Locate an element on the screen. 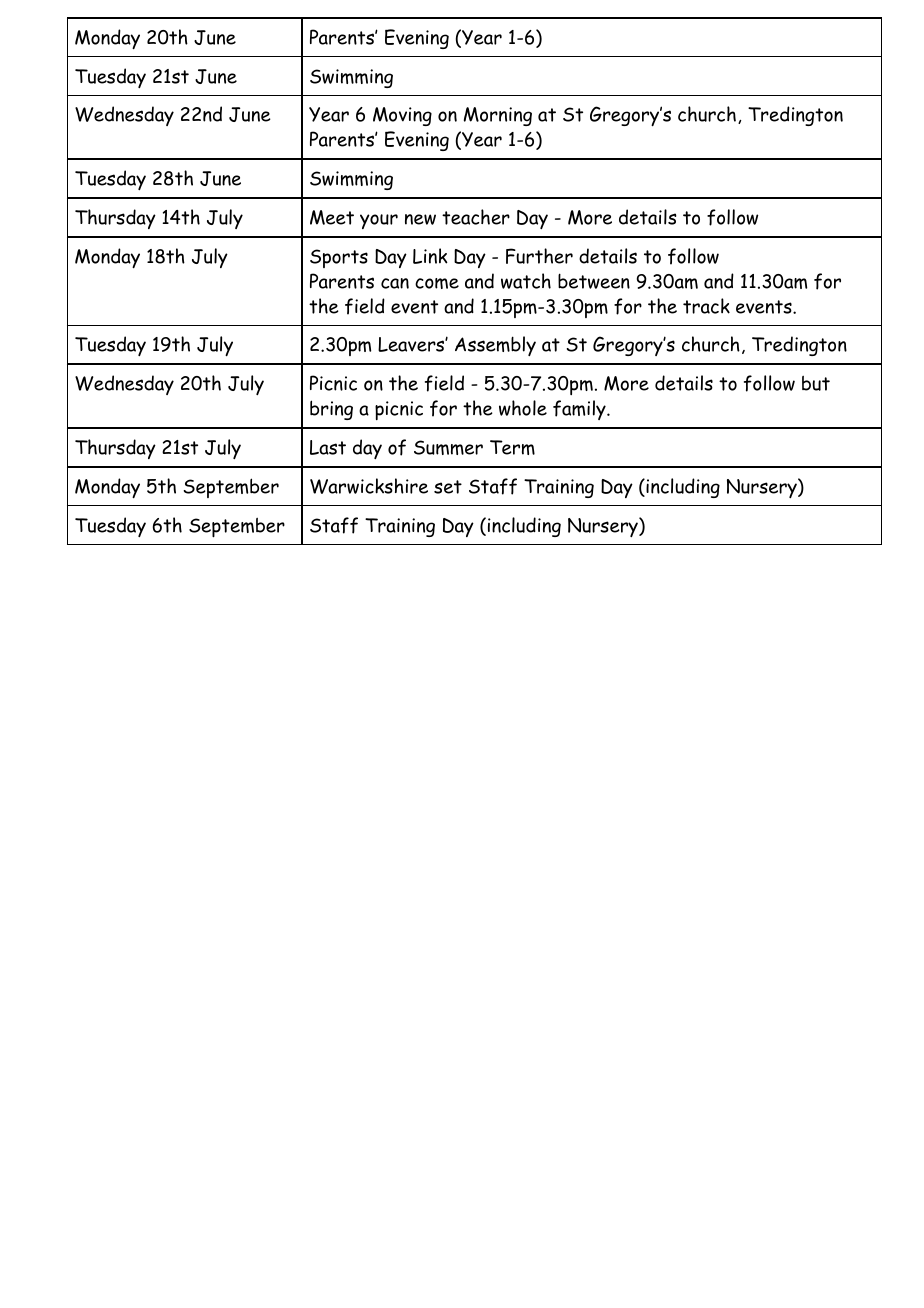  track is located at coordinates (706, 306).
